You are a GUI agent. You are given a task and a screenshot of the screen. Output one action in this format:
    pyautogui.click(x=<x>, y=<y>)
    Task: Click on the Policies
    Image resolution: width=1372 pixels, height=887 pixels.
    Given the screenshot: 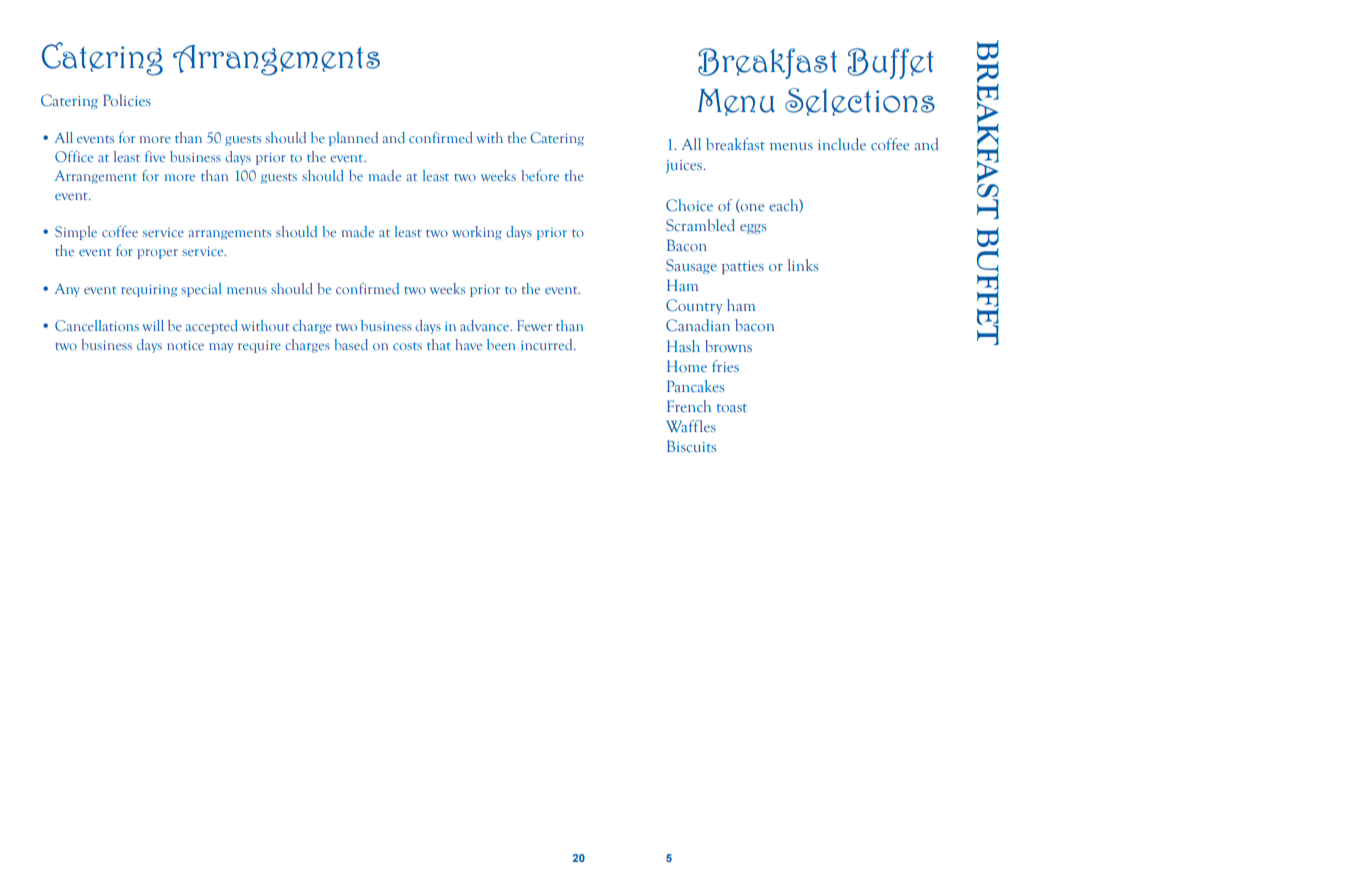 What is the action you would take?
    pyautogui.click(x=127, y=100)
